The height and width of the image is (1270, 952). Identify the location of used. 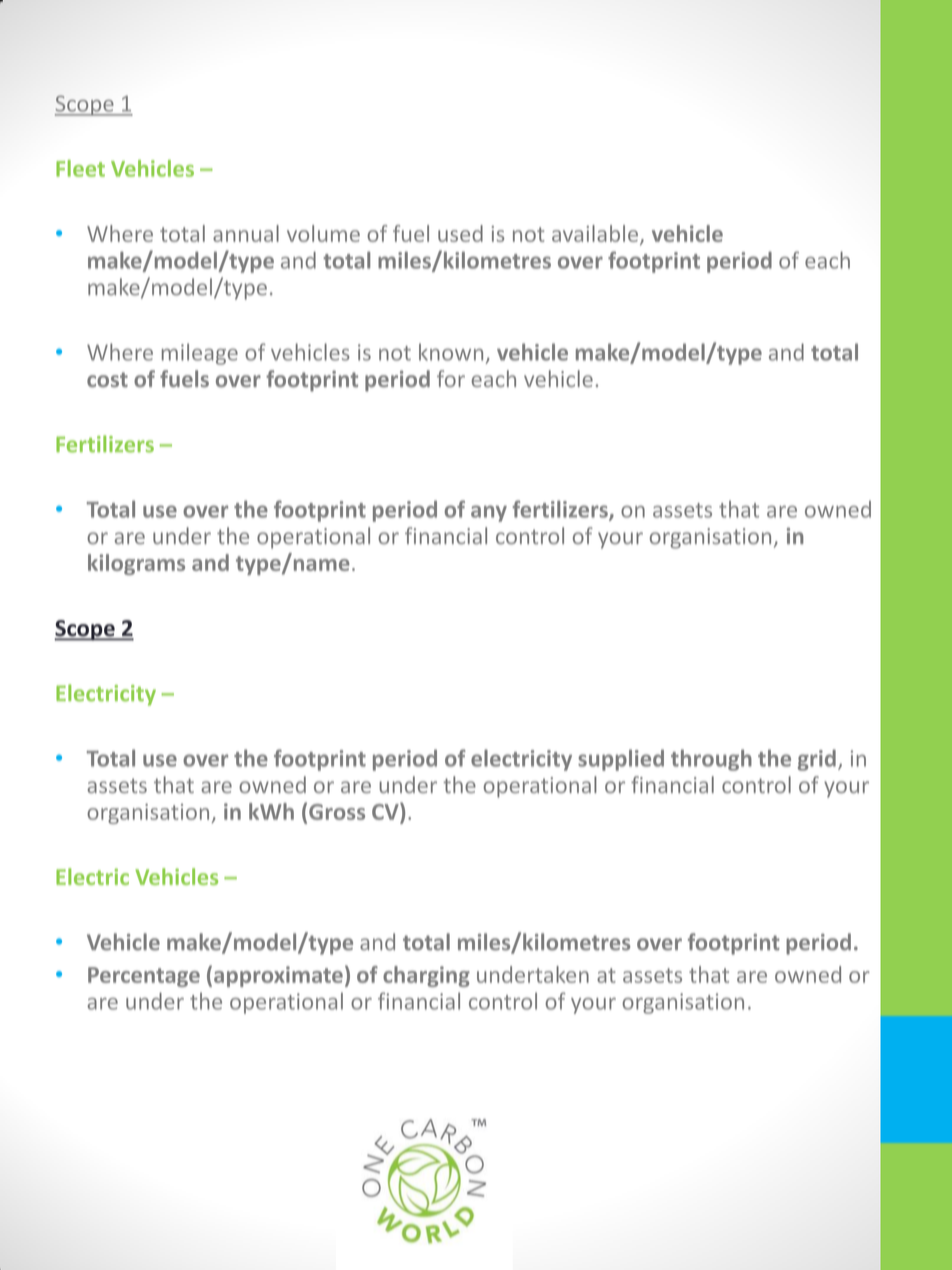
(460, 233).
